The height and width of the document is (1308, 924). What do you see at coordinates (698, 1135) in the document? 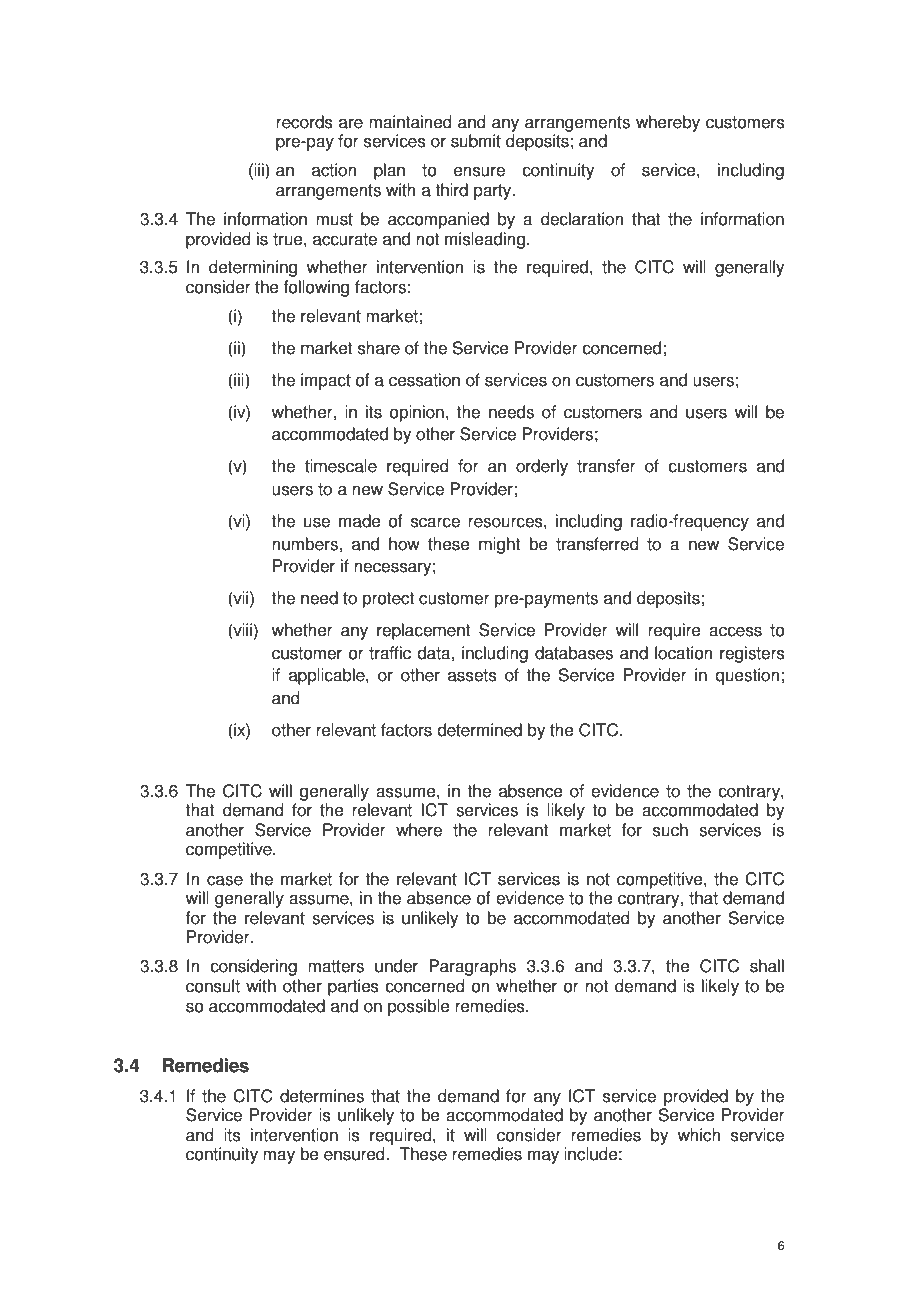
I see `which` at bounding box center [698, 1135].
